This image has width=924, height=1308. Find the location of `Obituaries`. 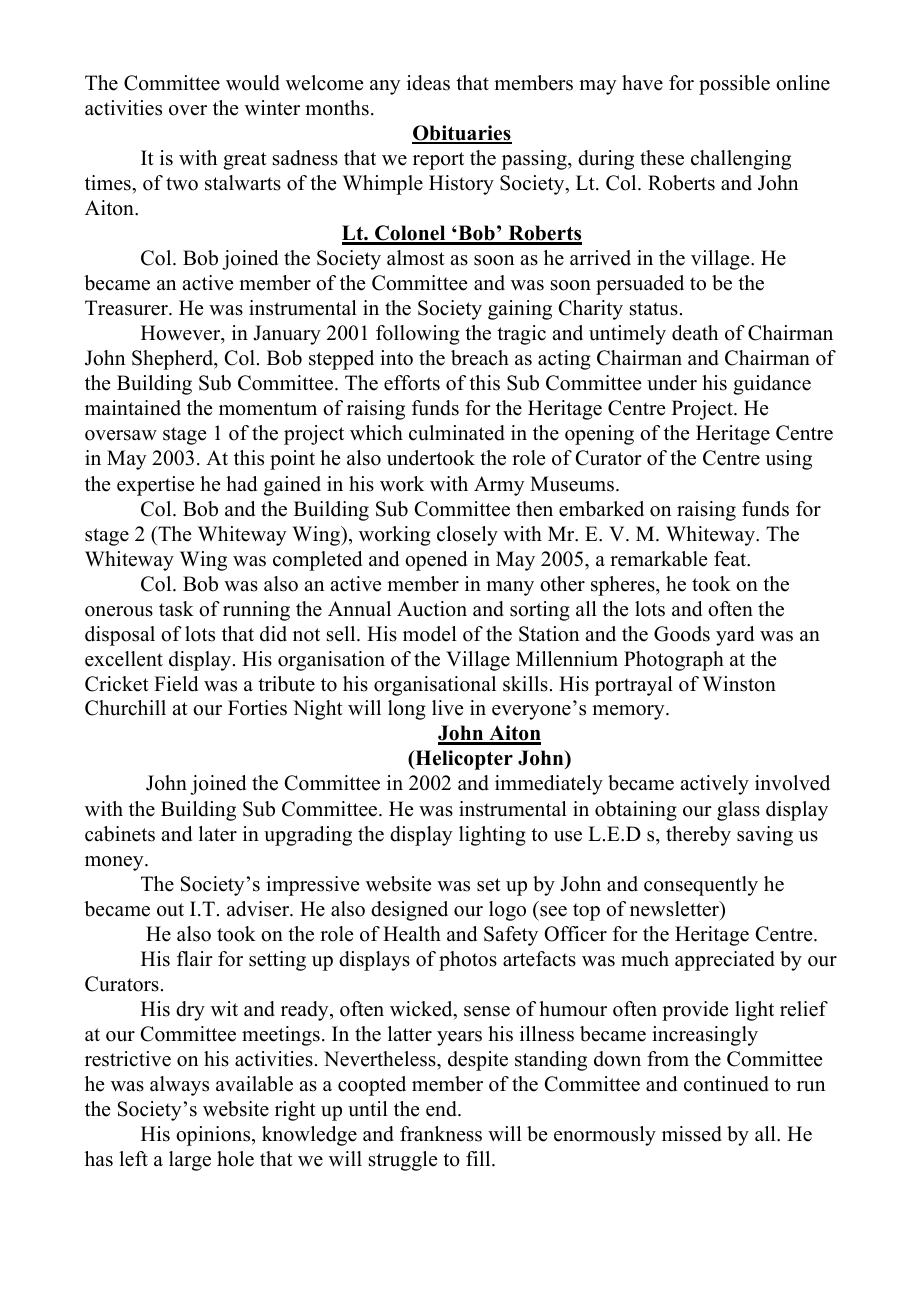

Obituaries is located at coordinates (462, 134).
